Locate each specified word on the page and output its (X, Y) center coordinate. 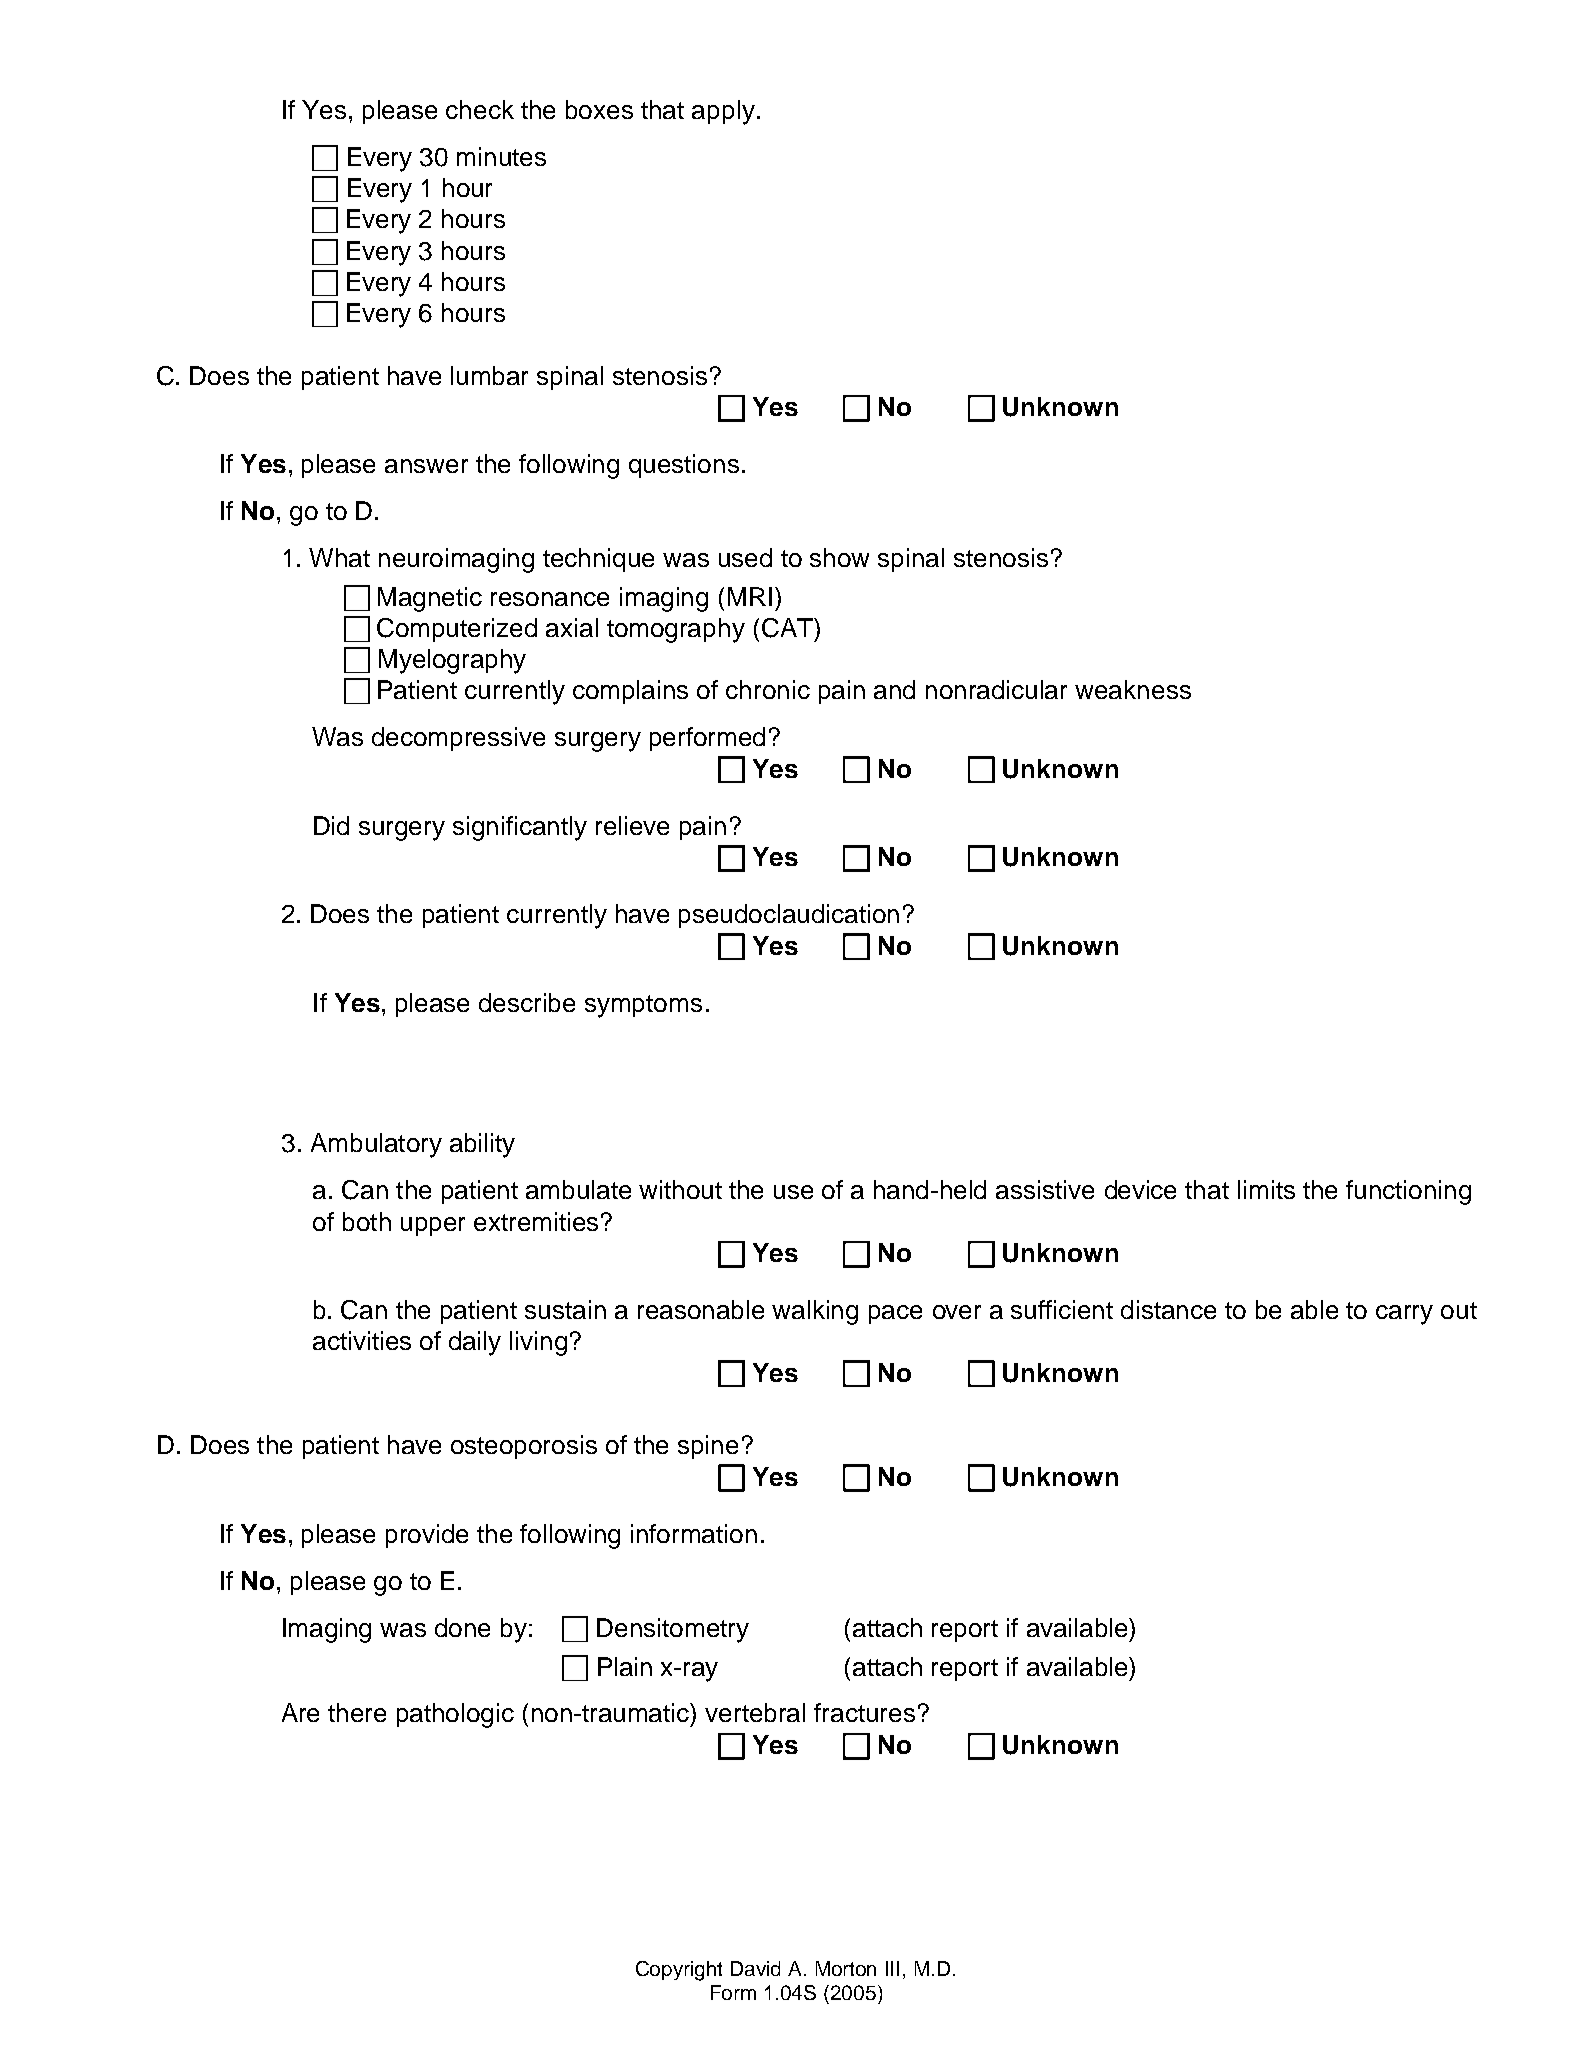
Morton (846, 1968)
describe (527, 1002)
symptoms (643, 1006)
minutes (501, 156)
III (892, 1968)
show (839, 557)
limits (1266, 1189)
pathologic (455, 1715)
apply (723, 112)
